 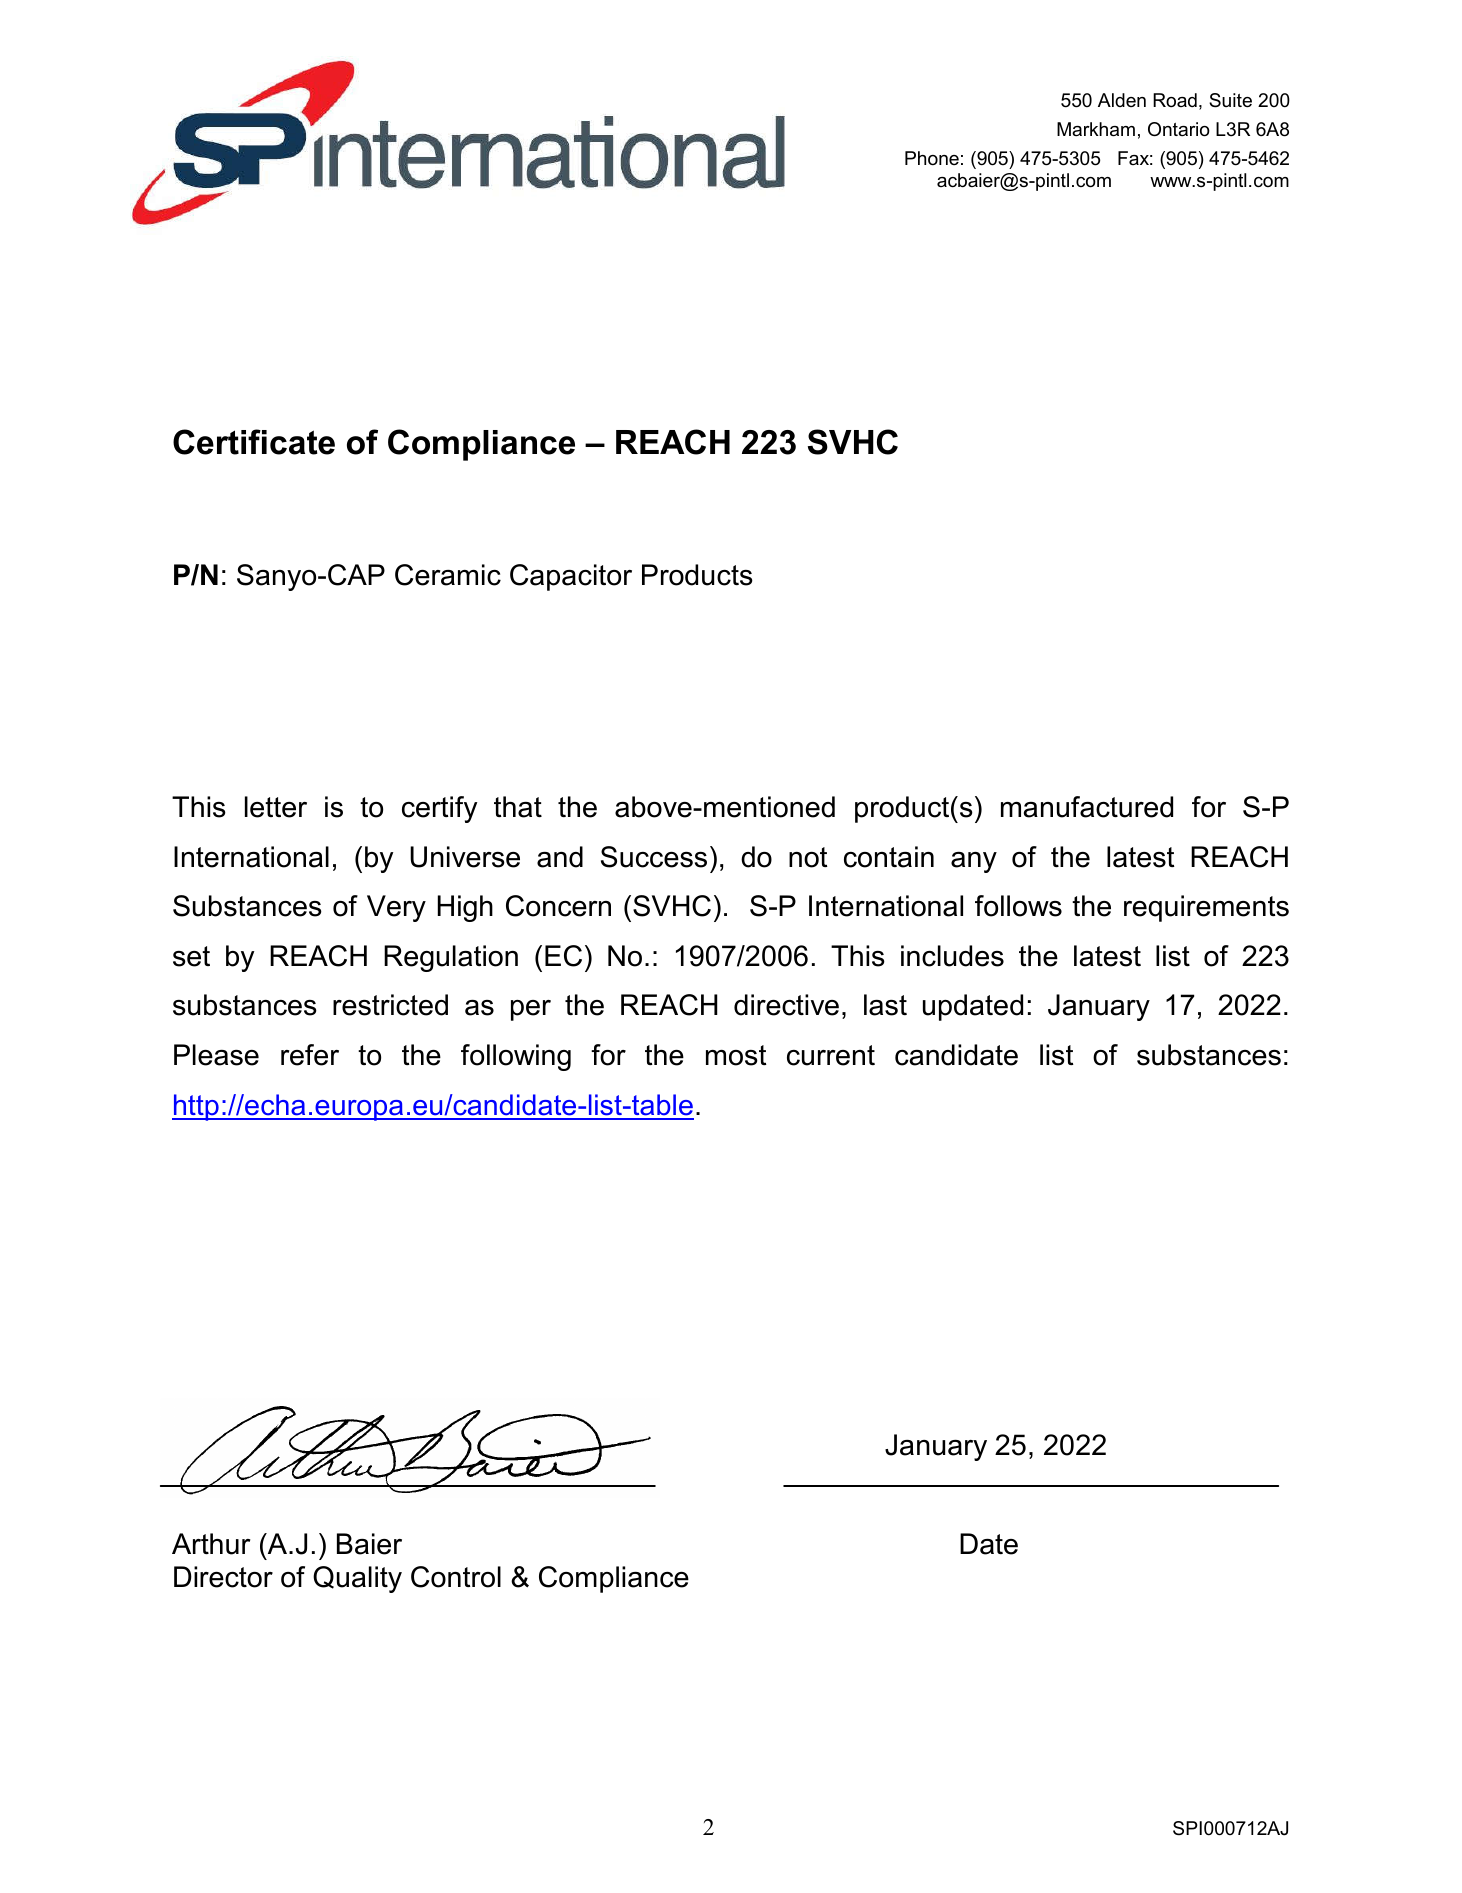 I want to click on refer, so click(x=310, y=1055).
